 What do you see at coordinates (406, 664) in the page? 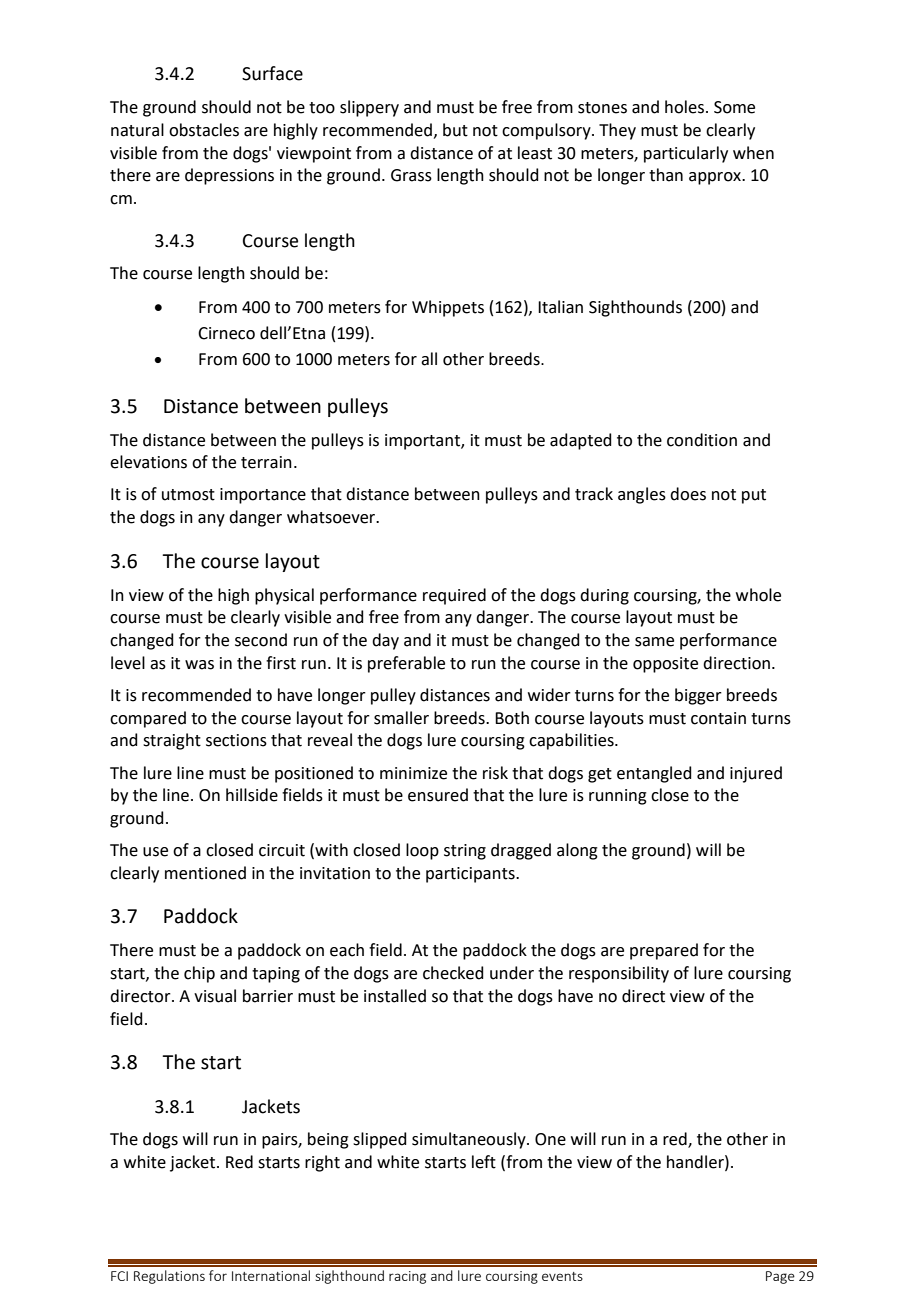
I see `preferable` at bounding box center [406, 664].
